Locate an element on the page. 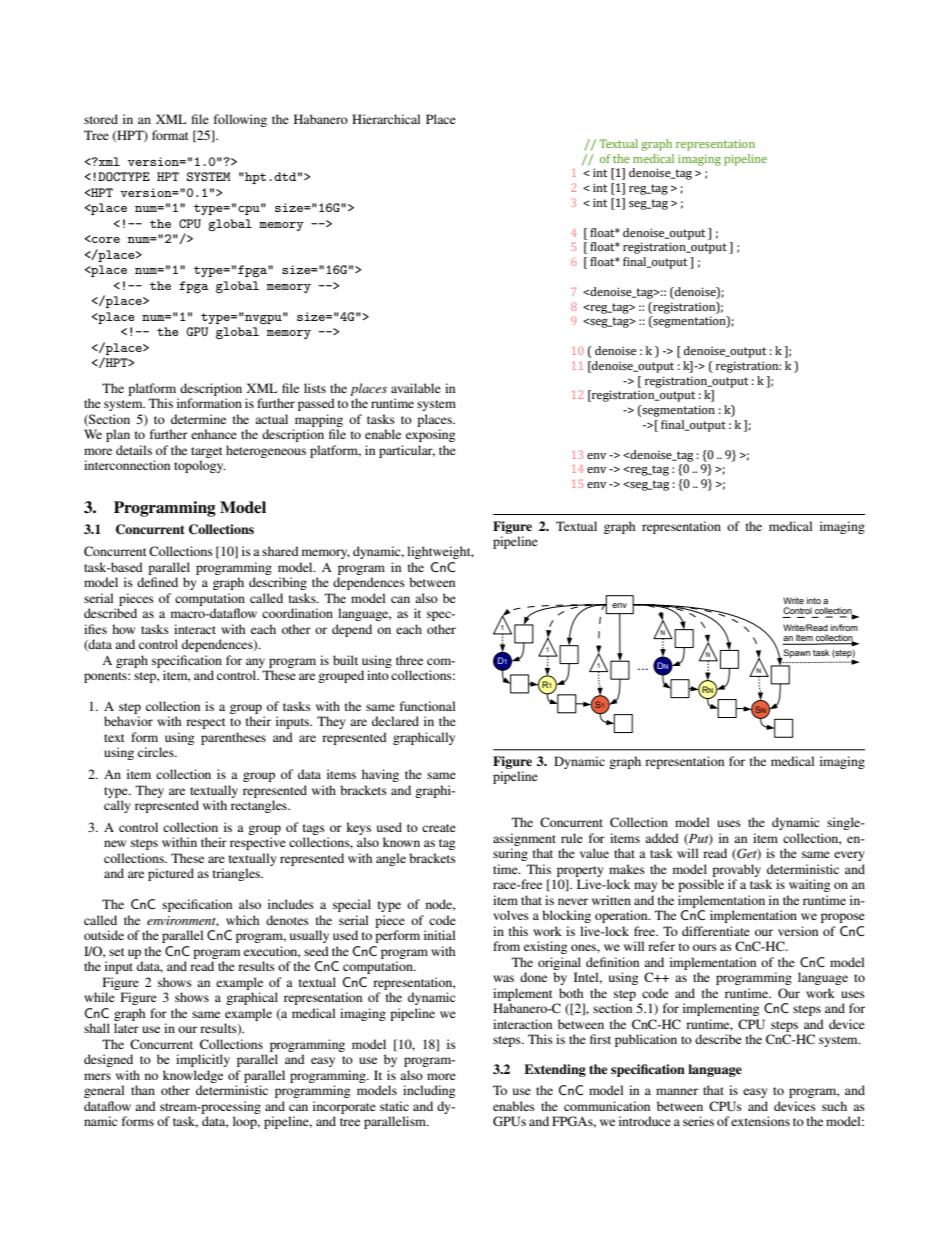  Hierarchical is located at coordinates (386, 119).
